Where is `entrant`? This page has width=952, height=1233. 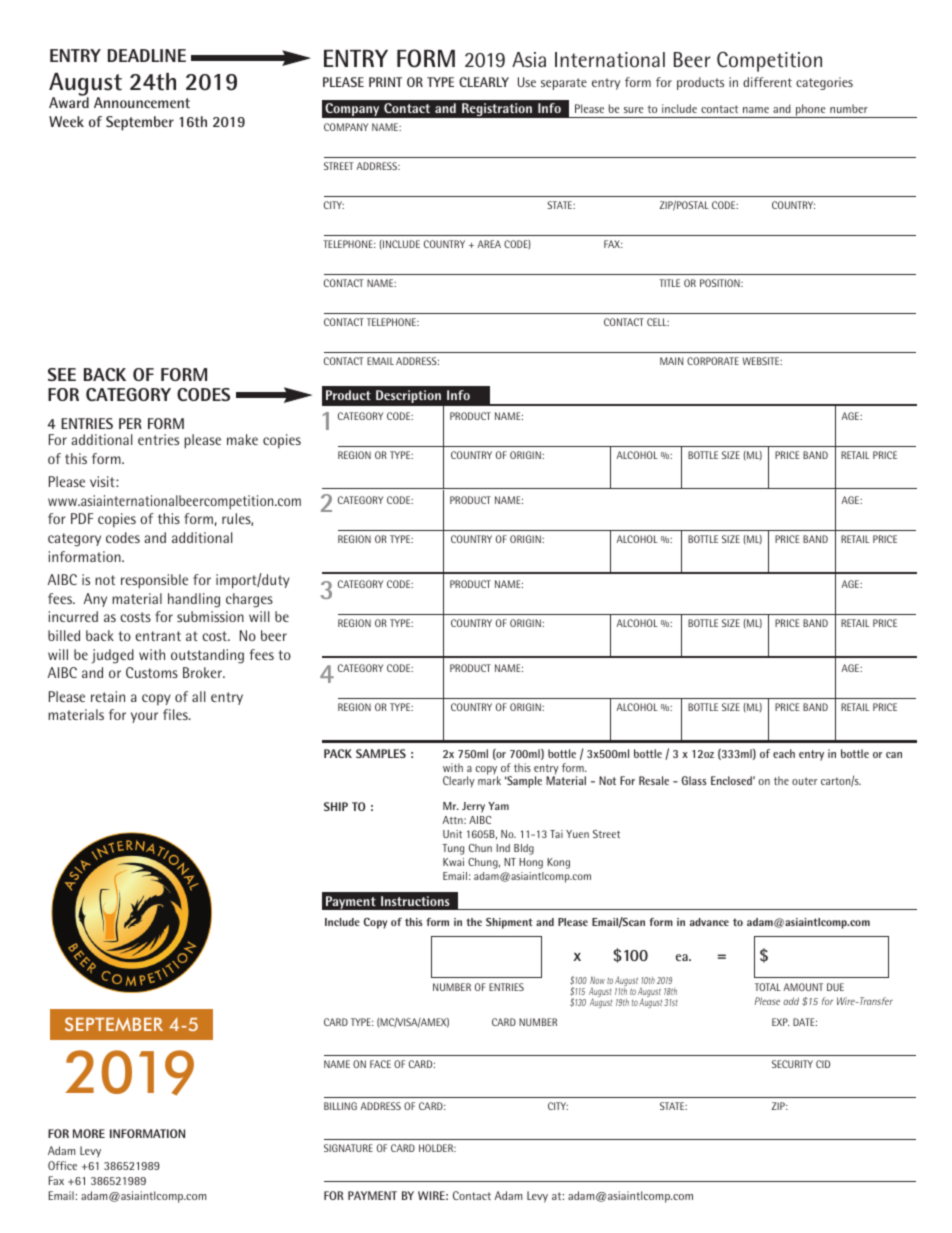 entrant is located at coordinates (158, 636).
